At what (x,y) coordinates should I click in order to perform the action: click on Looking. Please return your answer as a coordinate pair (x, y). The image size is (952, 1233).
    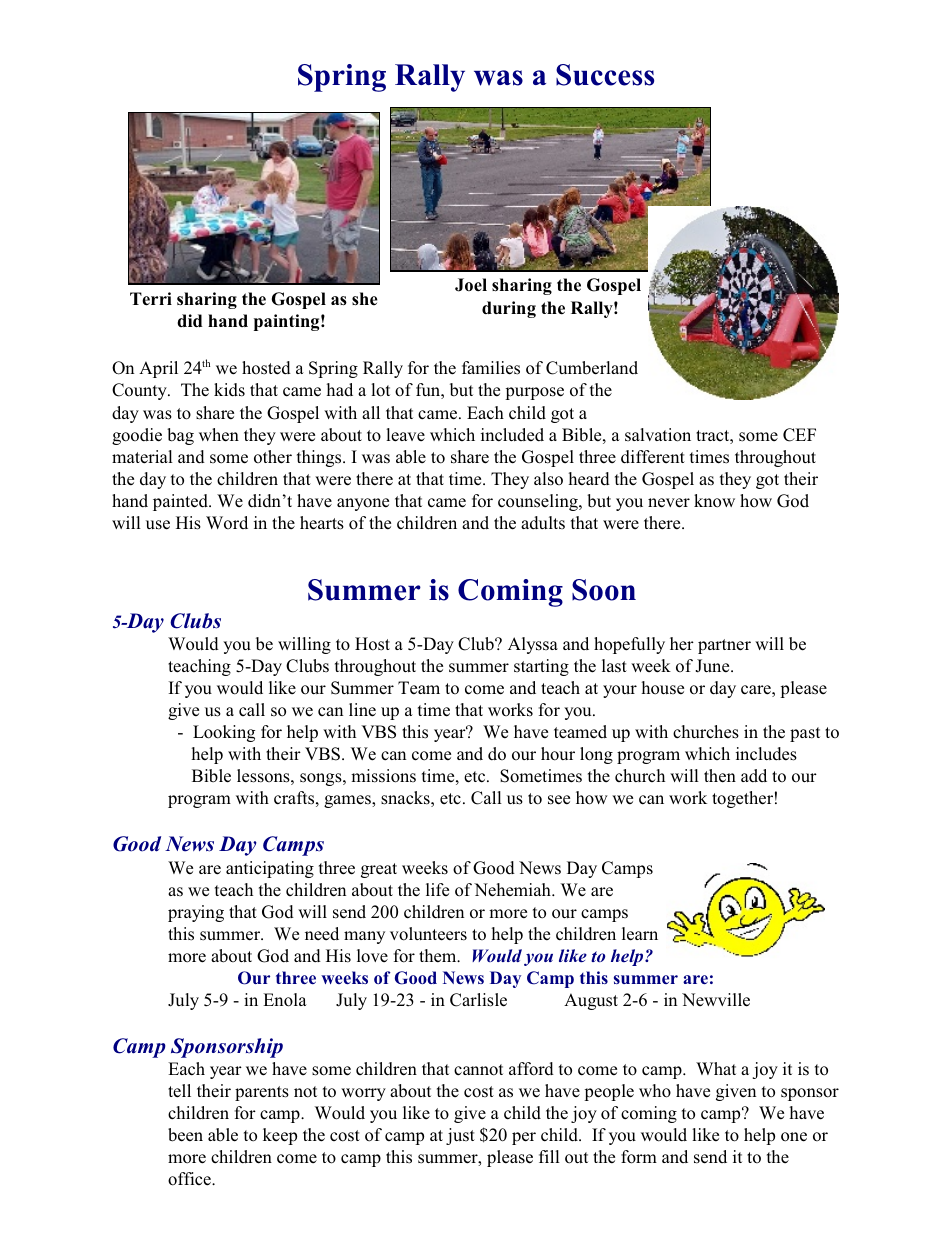
    Looking at the image, I should click on (224, 733).
